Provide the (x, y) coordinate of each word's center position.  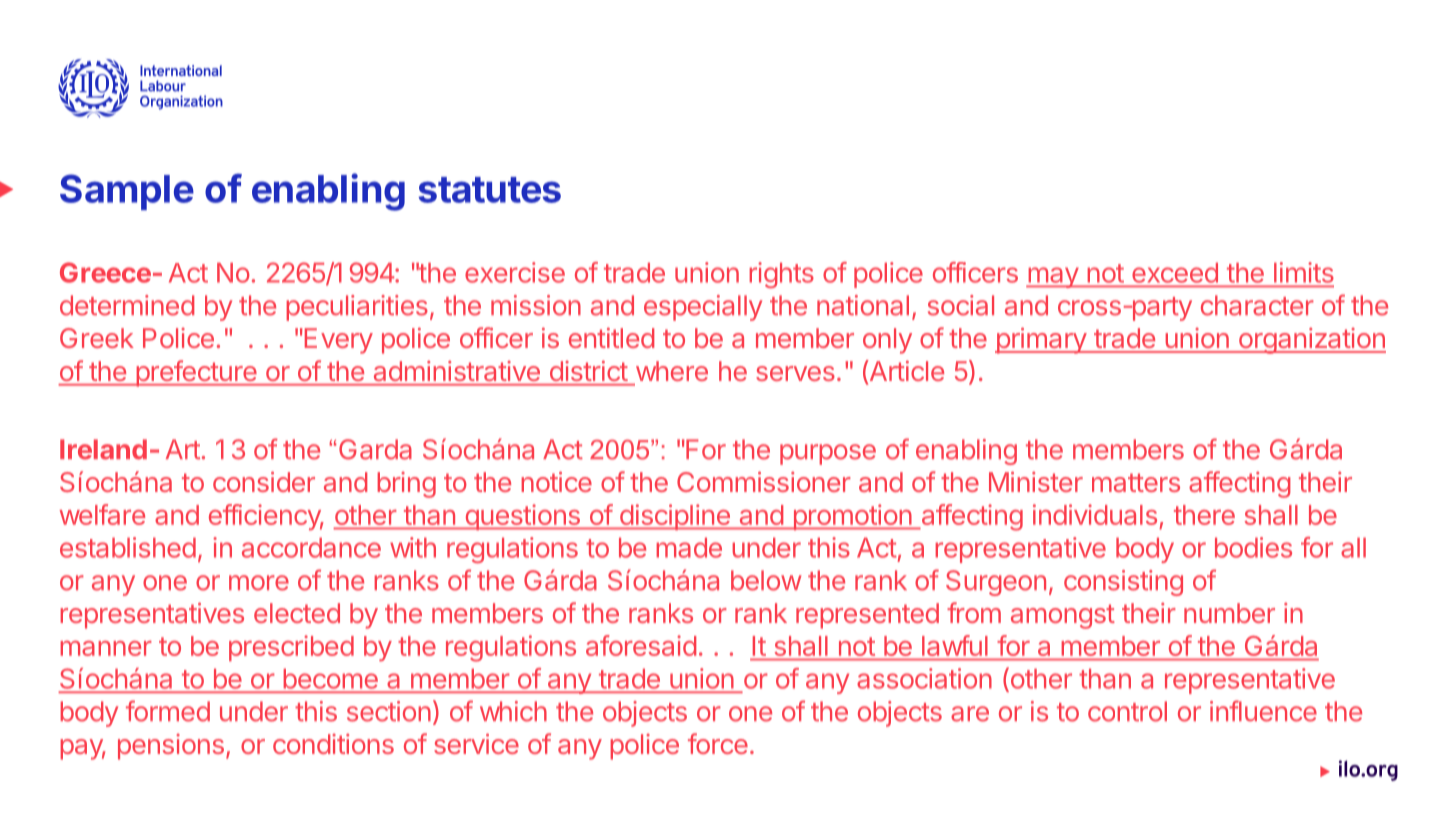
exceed (1175, 273)
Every (339, 341)
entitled (611, 337)
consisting (1123, 583)
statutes (489, 190)
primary (1041, 340)
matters (1136, 482)
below (766, 580)
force (718, 743)
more (259, 583)
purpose (828, 454)
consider (264, 481)
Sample (127, 192)
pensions (171, 747)
